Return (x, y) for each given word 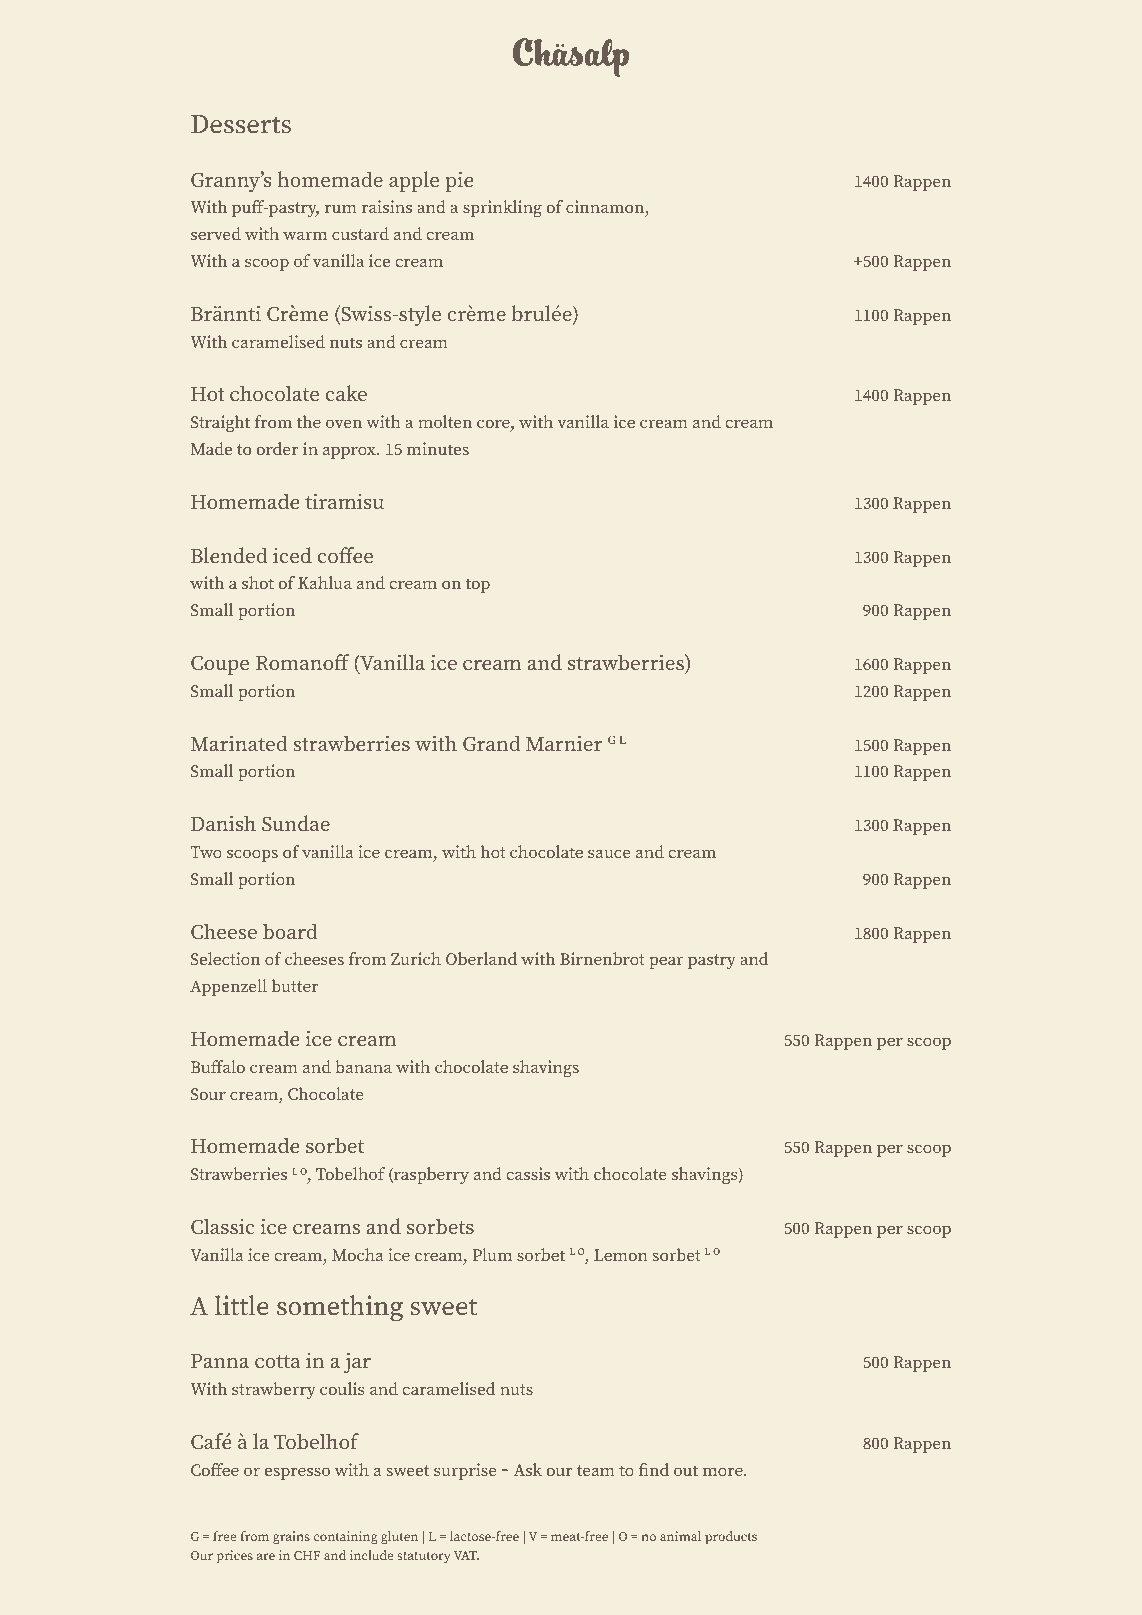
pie (459, 181)
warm (305, 235)
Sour (208, 1094)
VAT (466, 1555)
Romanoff (303, 662)
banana (363, 1066)
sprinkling (502, 208)
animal (680, 1536)
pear (666, 962)
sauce (609, 853)
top (478, 585)
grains (291, 1537)
